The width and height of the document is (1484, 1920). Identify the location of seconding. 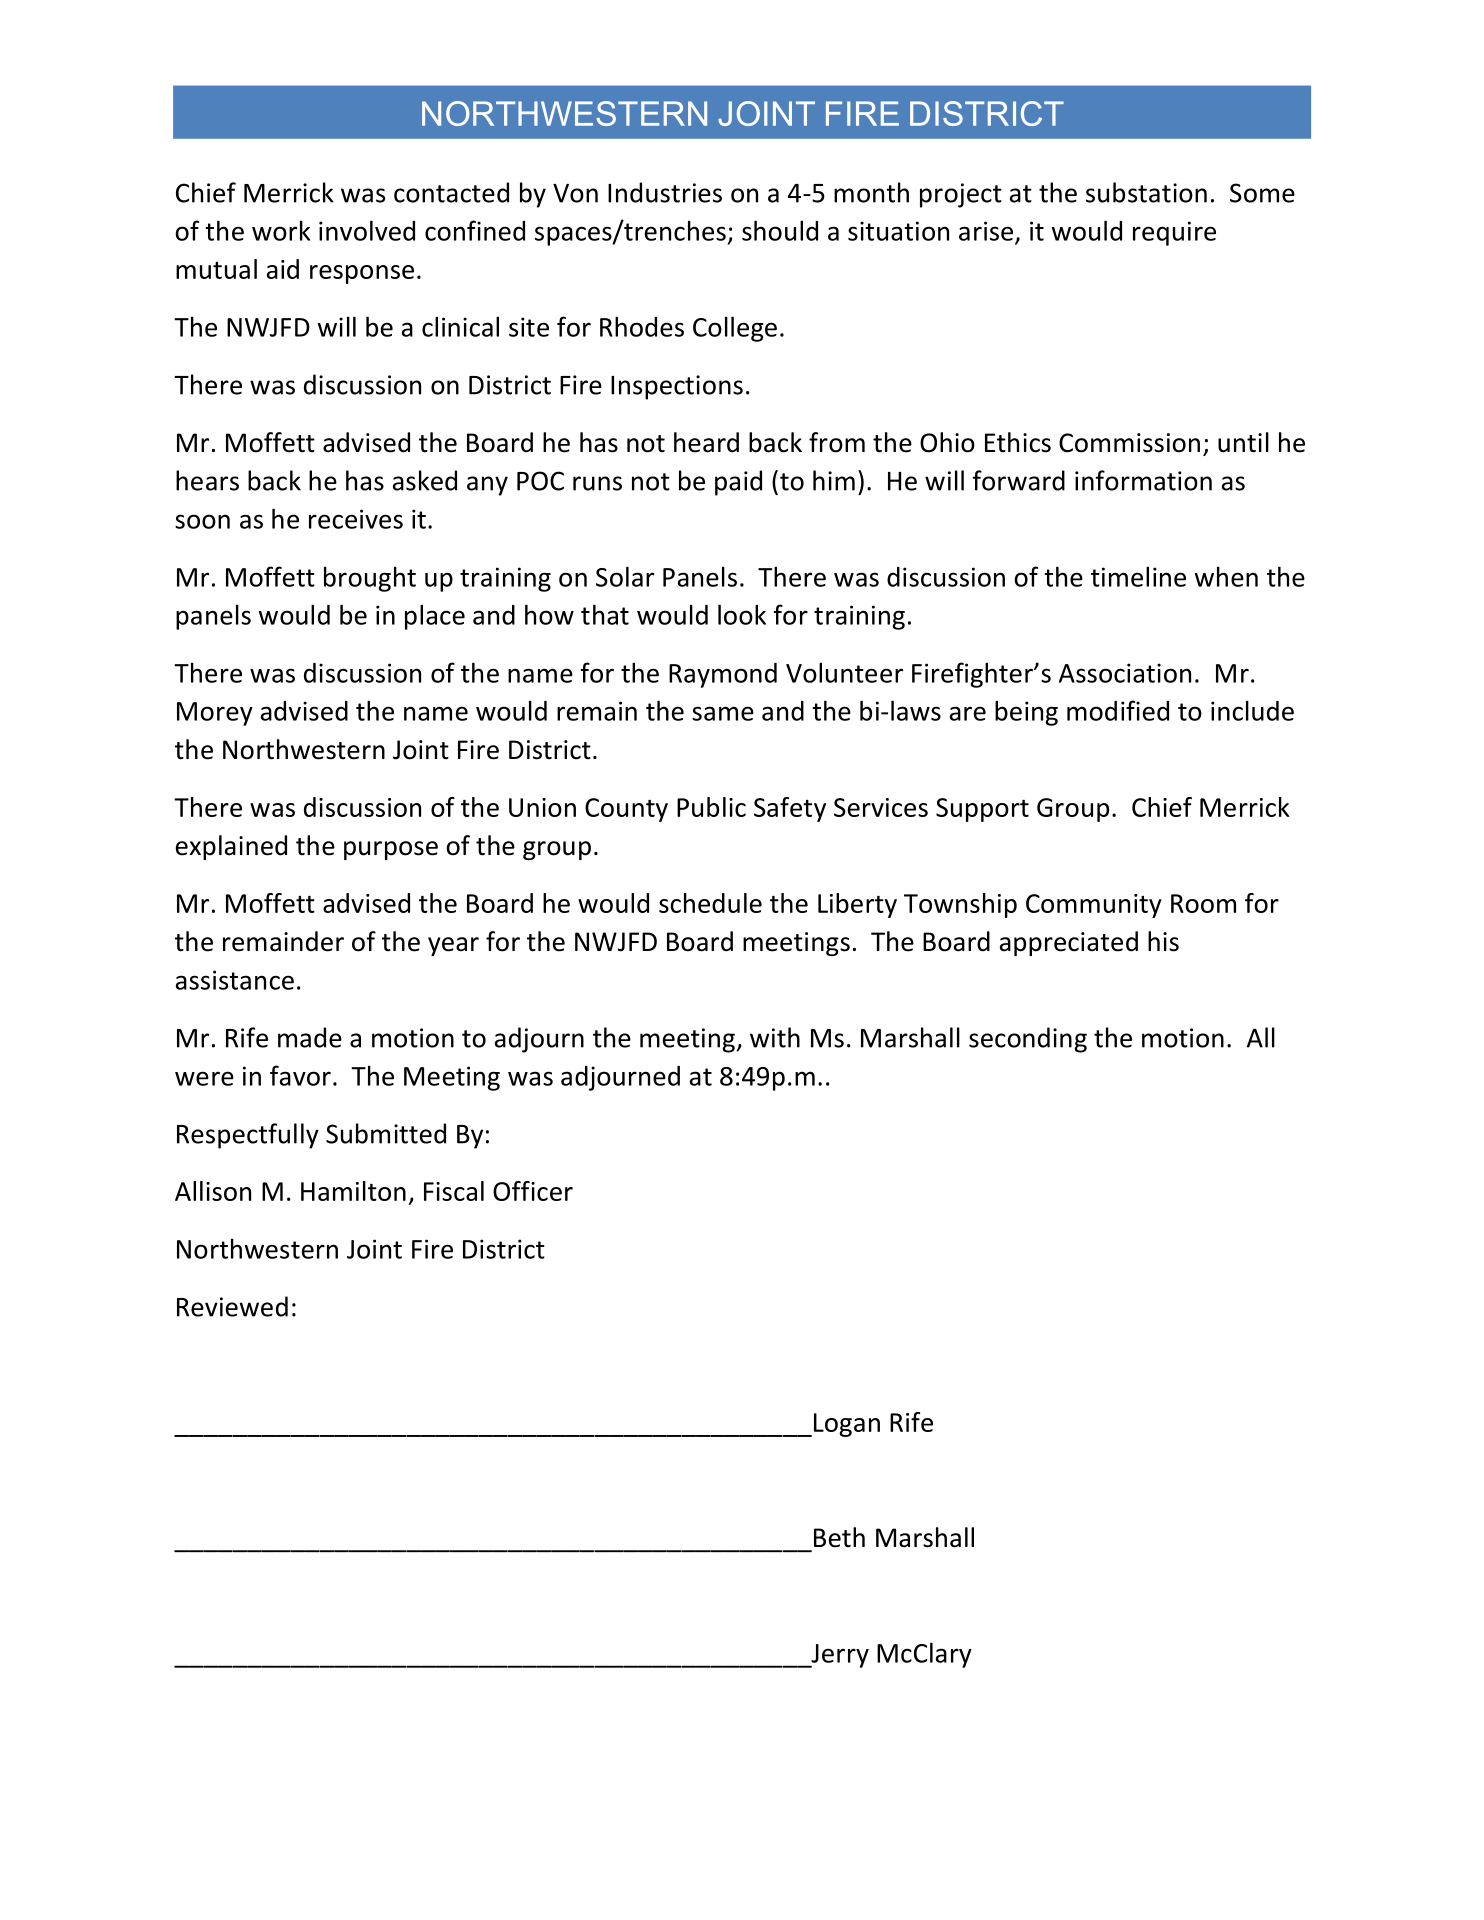
(1028, 1040).
